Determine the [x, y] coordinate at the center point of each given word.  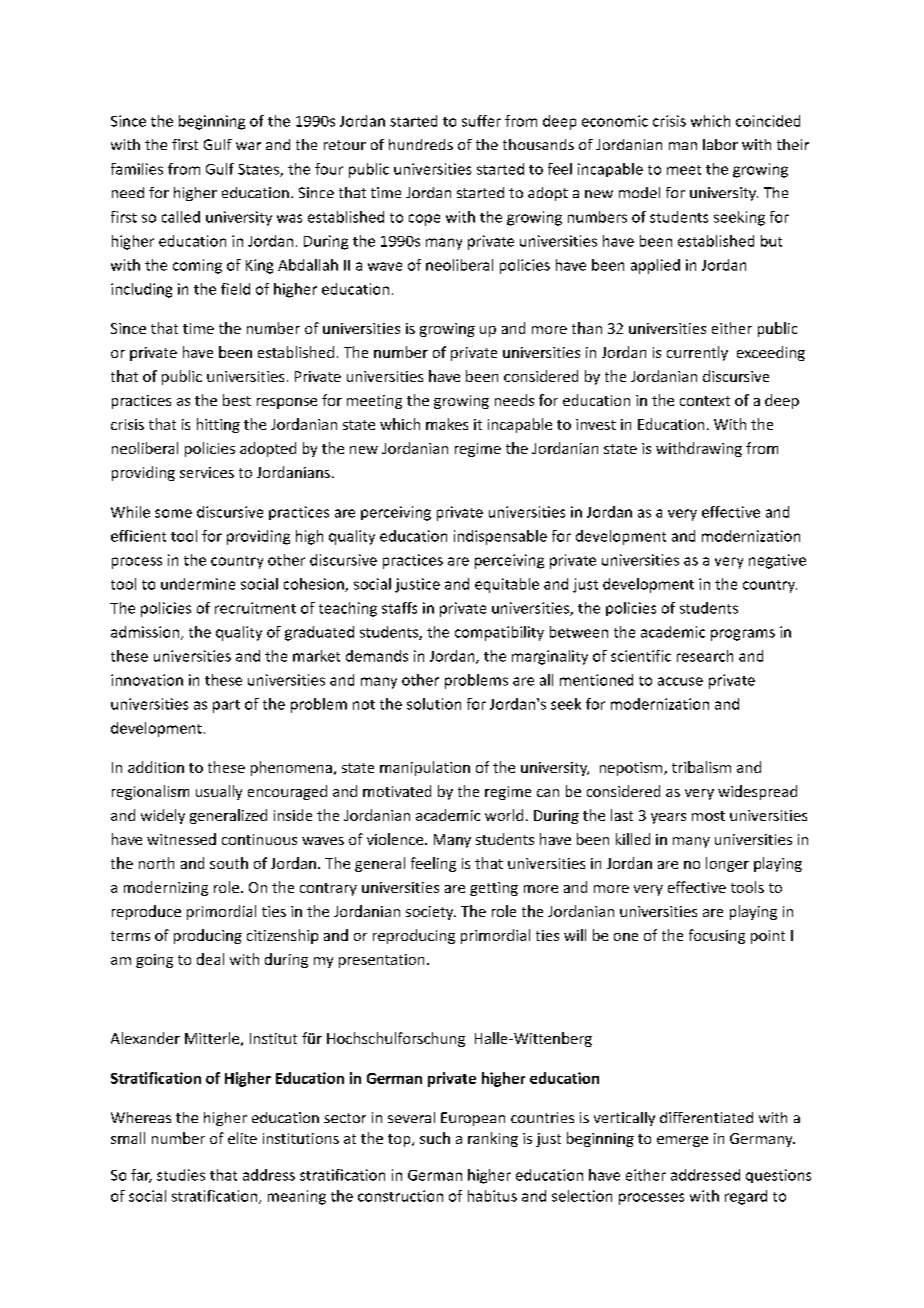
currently [697, 353]
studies [181, 1175]
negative [777, 561]
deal [210, 959]
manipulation [425, 768]
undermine [198, 584]
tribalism [701, 767]
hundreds [421, 144]
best [237, 400]
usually [219, 792]
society [431, 913]
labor [720, 144]
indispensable [500, 537]
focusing [717, 936]
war [248, 146]
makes [447, 424]
